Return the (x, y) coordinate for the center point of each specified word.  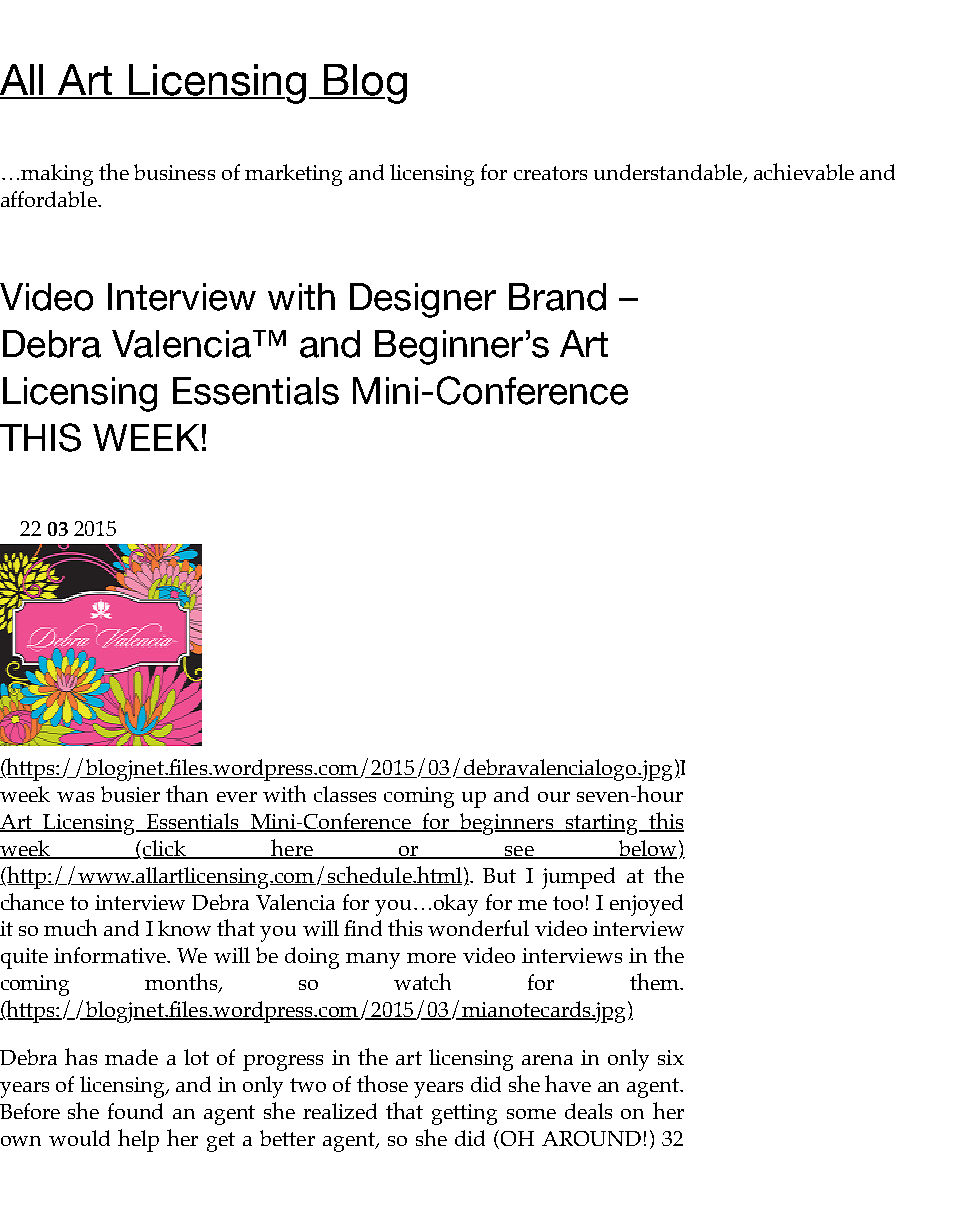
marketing (293, 175)
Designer (423, 300)
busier (130, 794)
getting (464, 1114)
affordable (50, 199)
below (647, 849)
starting (601, 824)
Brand (557, 297)
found (135, 1111)
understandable (669, 173)
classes (345, 794)
